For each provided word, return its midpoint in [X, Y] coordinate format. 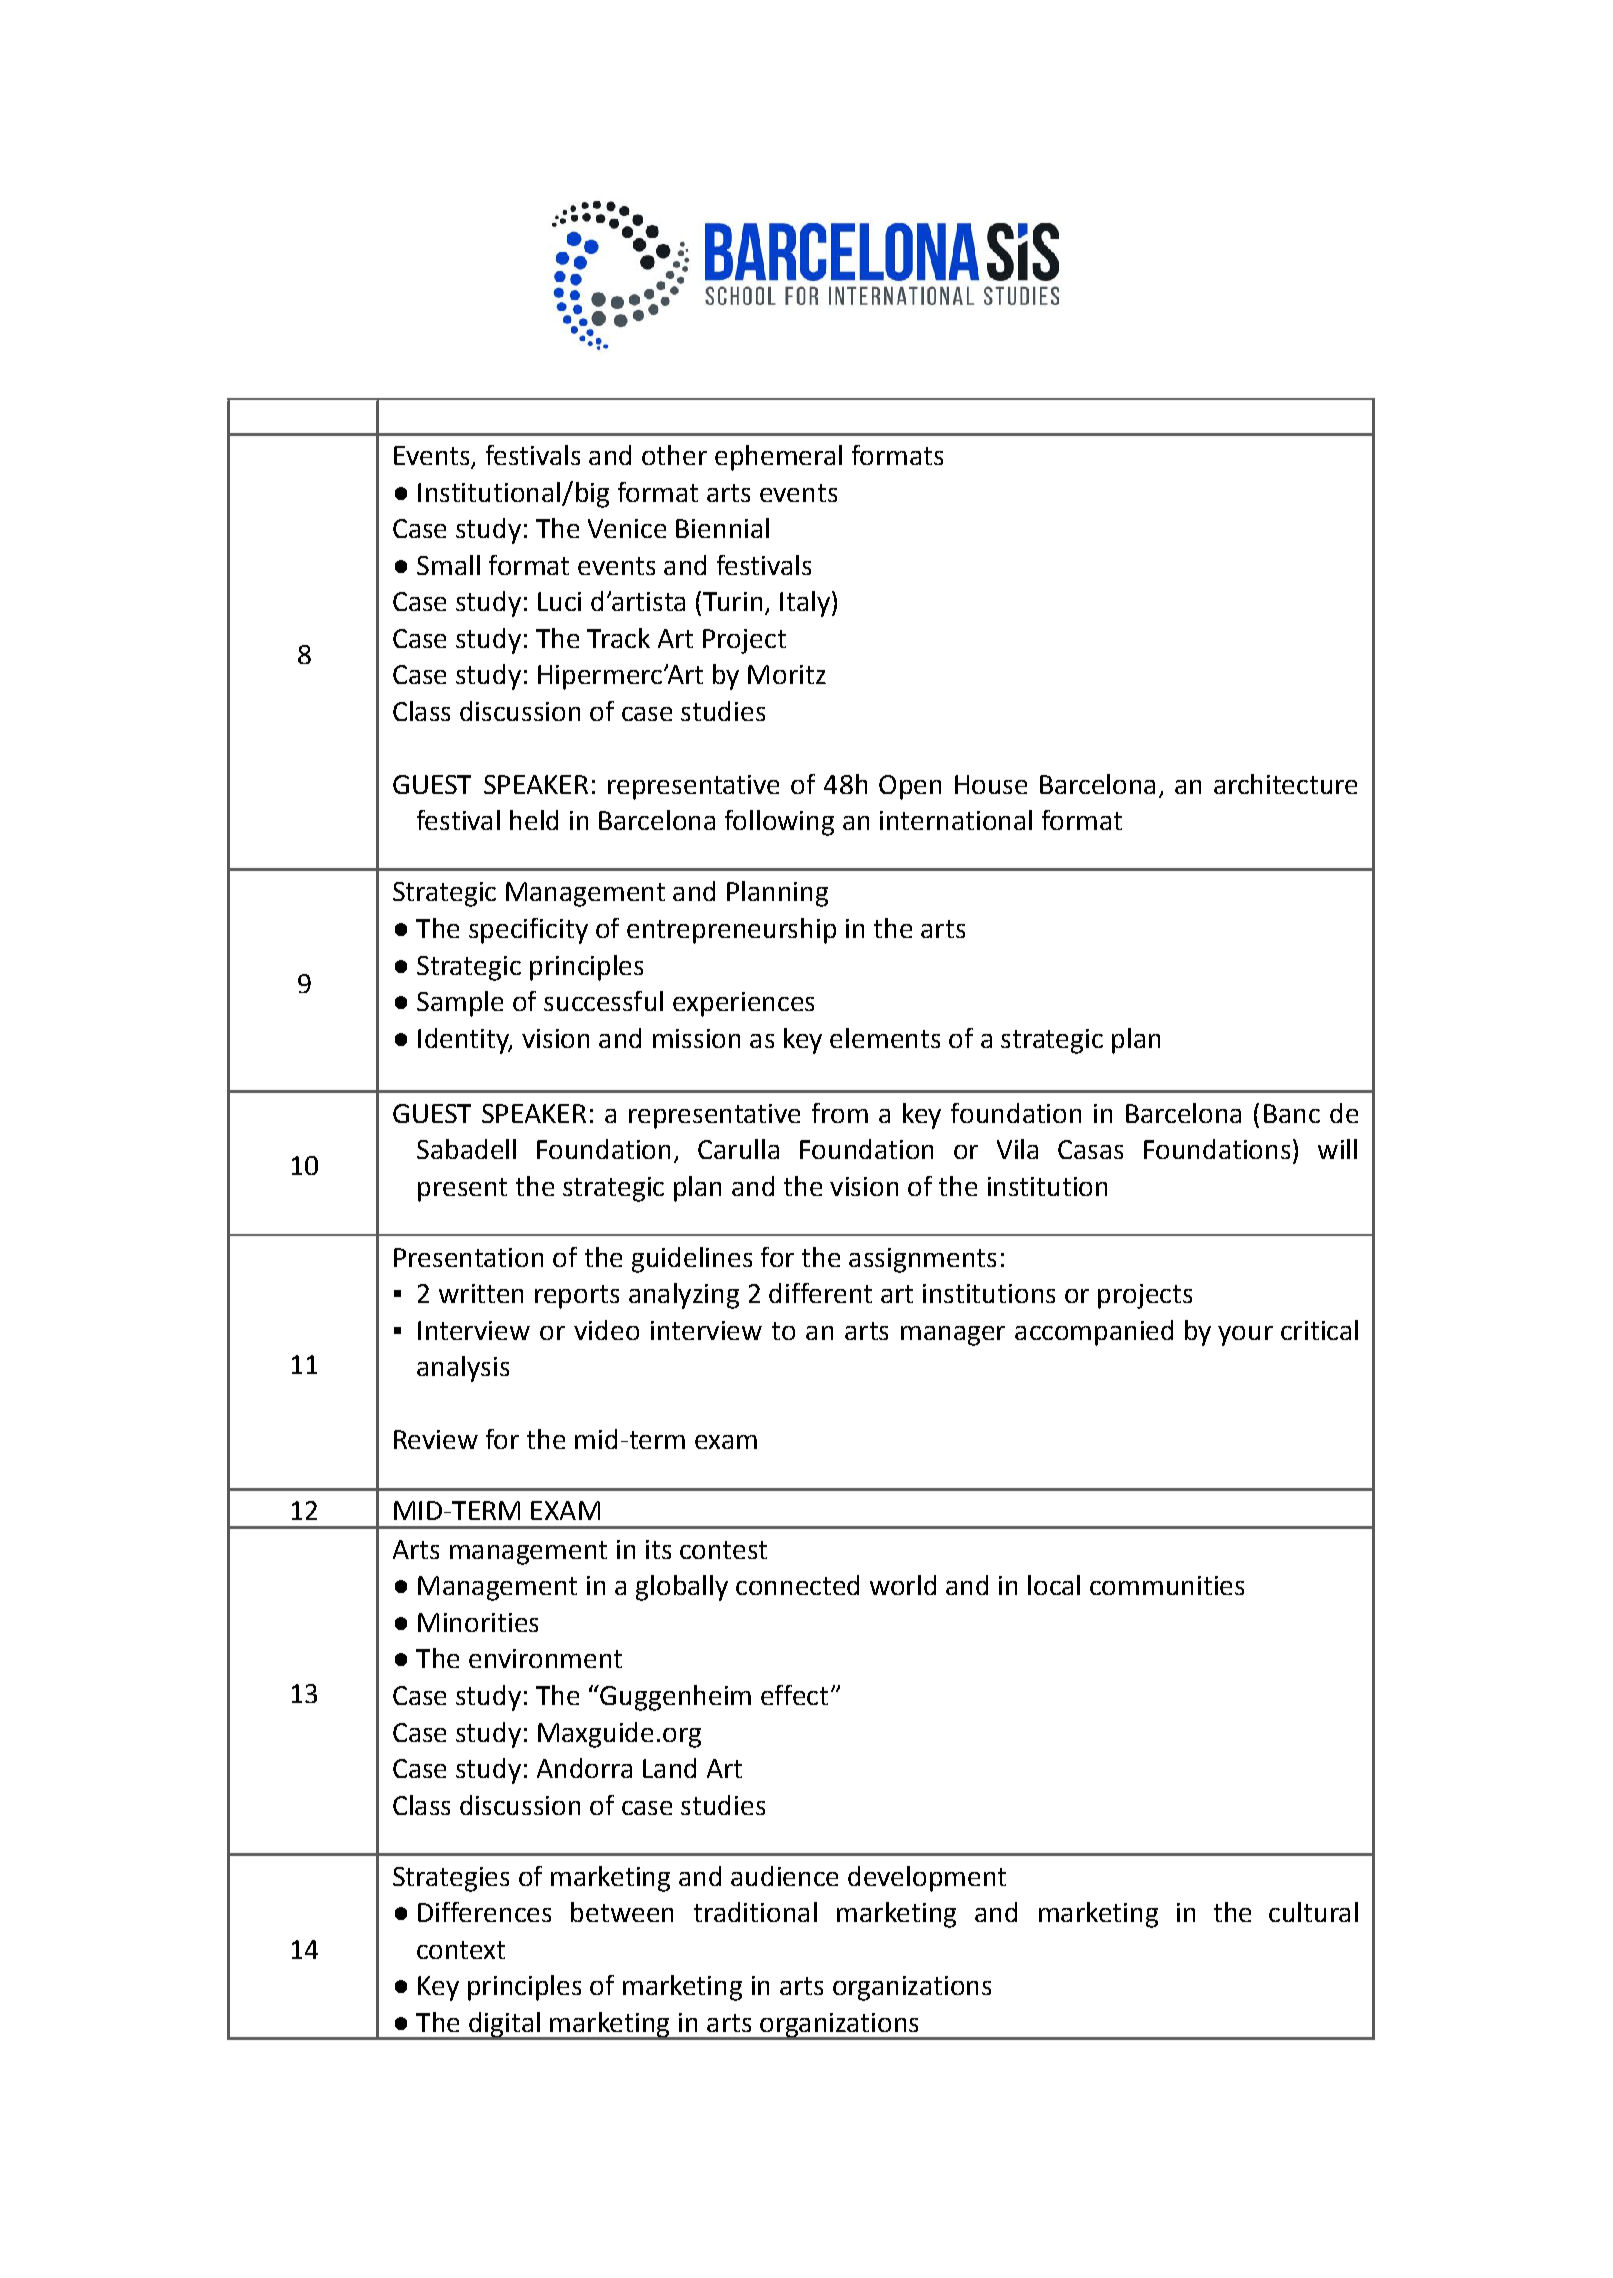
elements [885, 1038]
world [903, 1585]
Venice [627, 528]
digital [504, 2025]
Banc [1292, 1113]
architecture [1285, 784]
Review [436, 1439]
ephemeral [778, 458]
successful [603, 1001]
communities [1167, 1585]
